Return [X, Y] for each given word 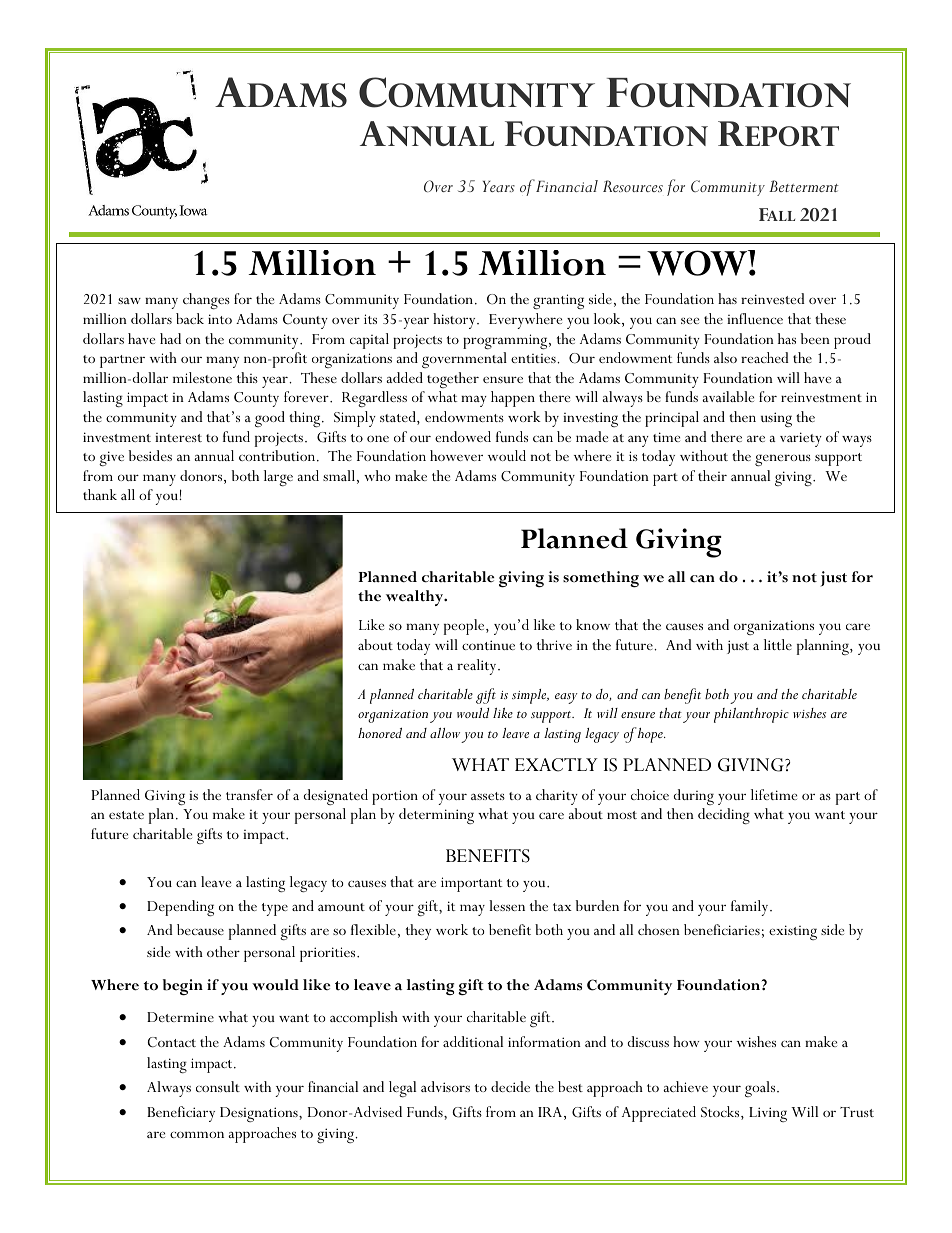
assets [488, 796]
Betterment [804, 186]
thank [100, 494]
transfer [249, 794]
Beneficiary [181, 1114]
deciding [724, 816]
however [456, 455]
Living [768, 1114]
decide [510, 1086]
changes [206, 301]
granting [558, 301]
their [712, 475]
